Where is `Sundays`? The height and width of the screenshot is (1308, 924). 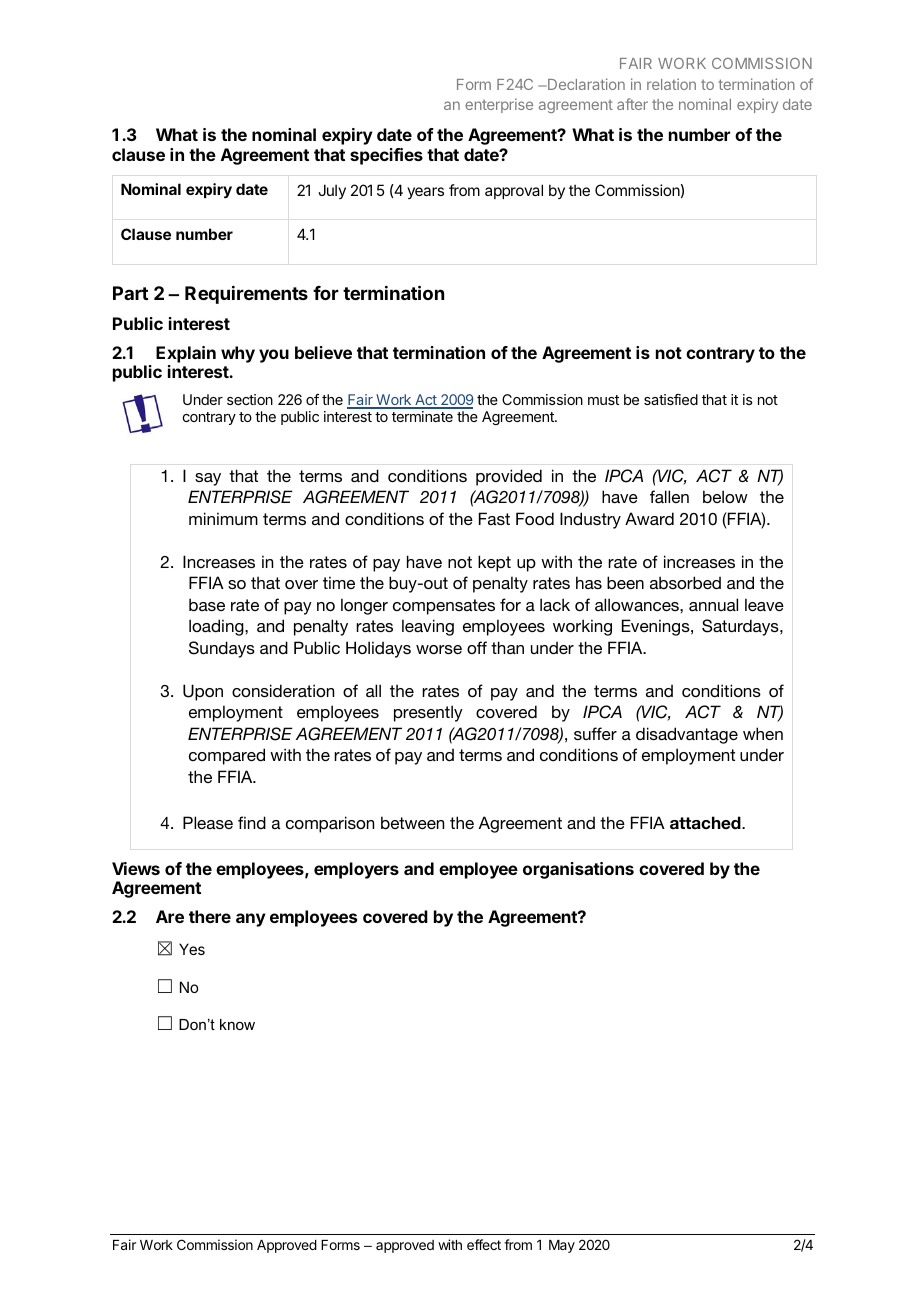 Sundays is located at coordinates (222, 649).
